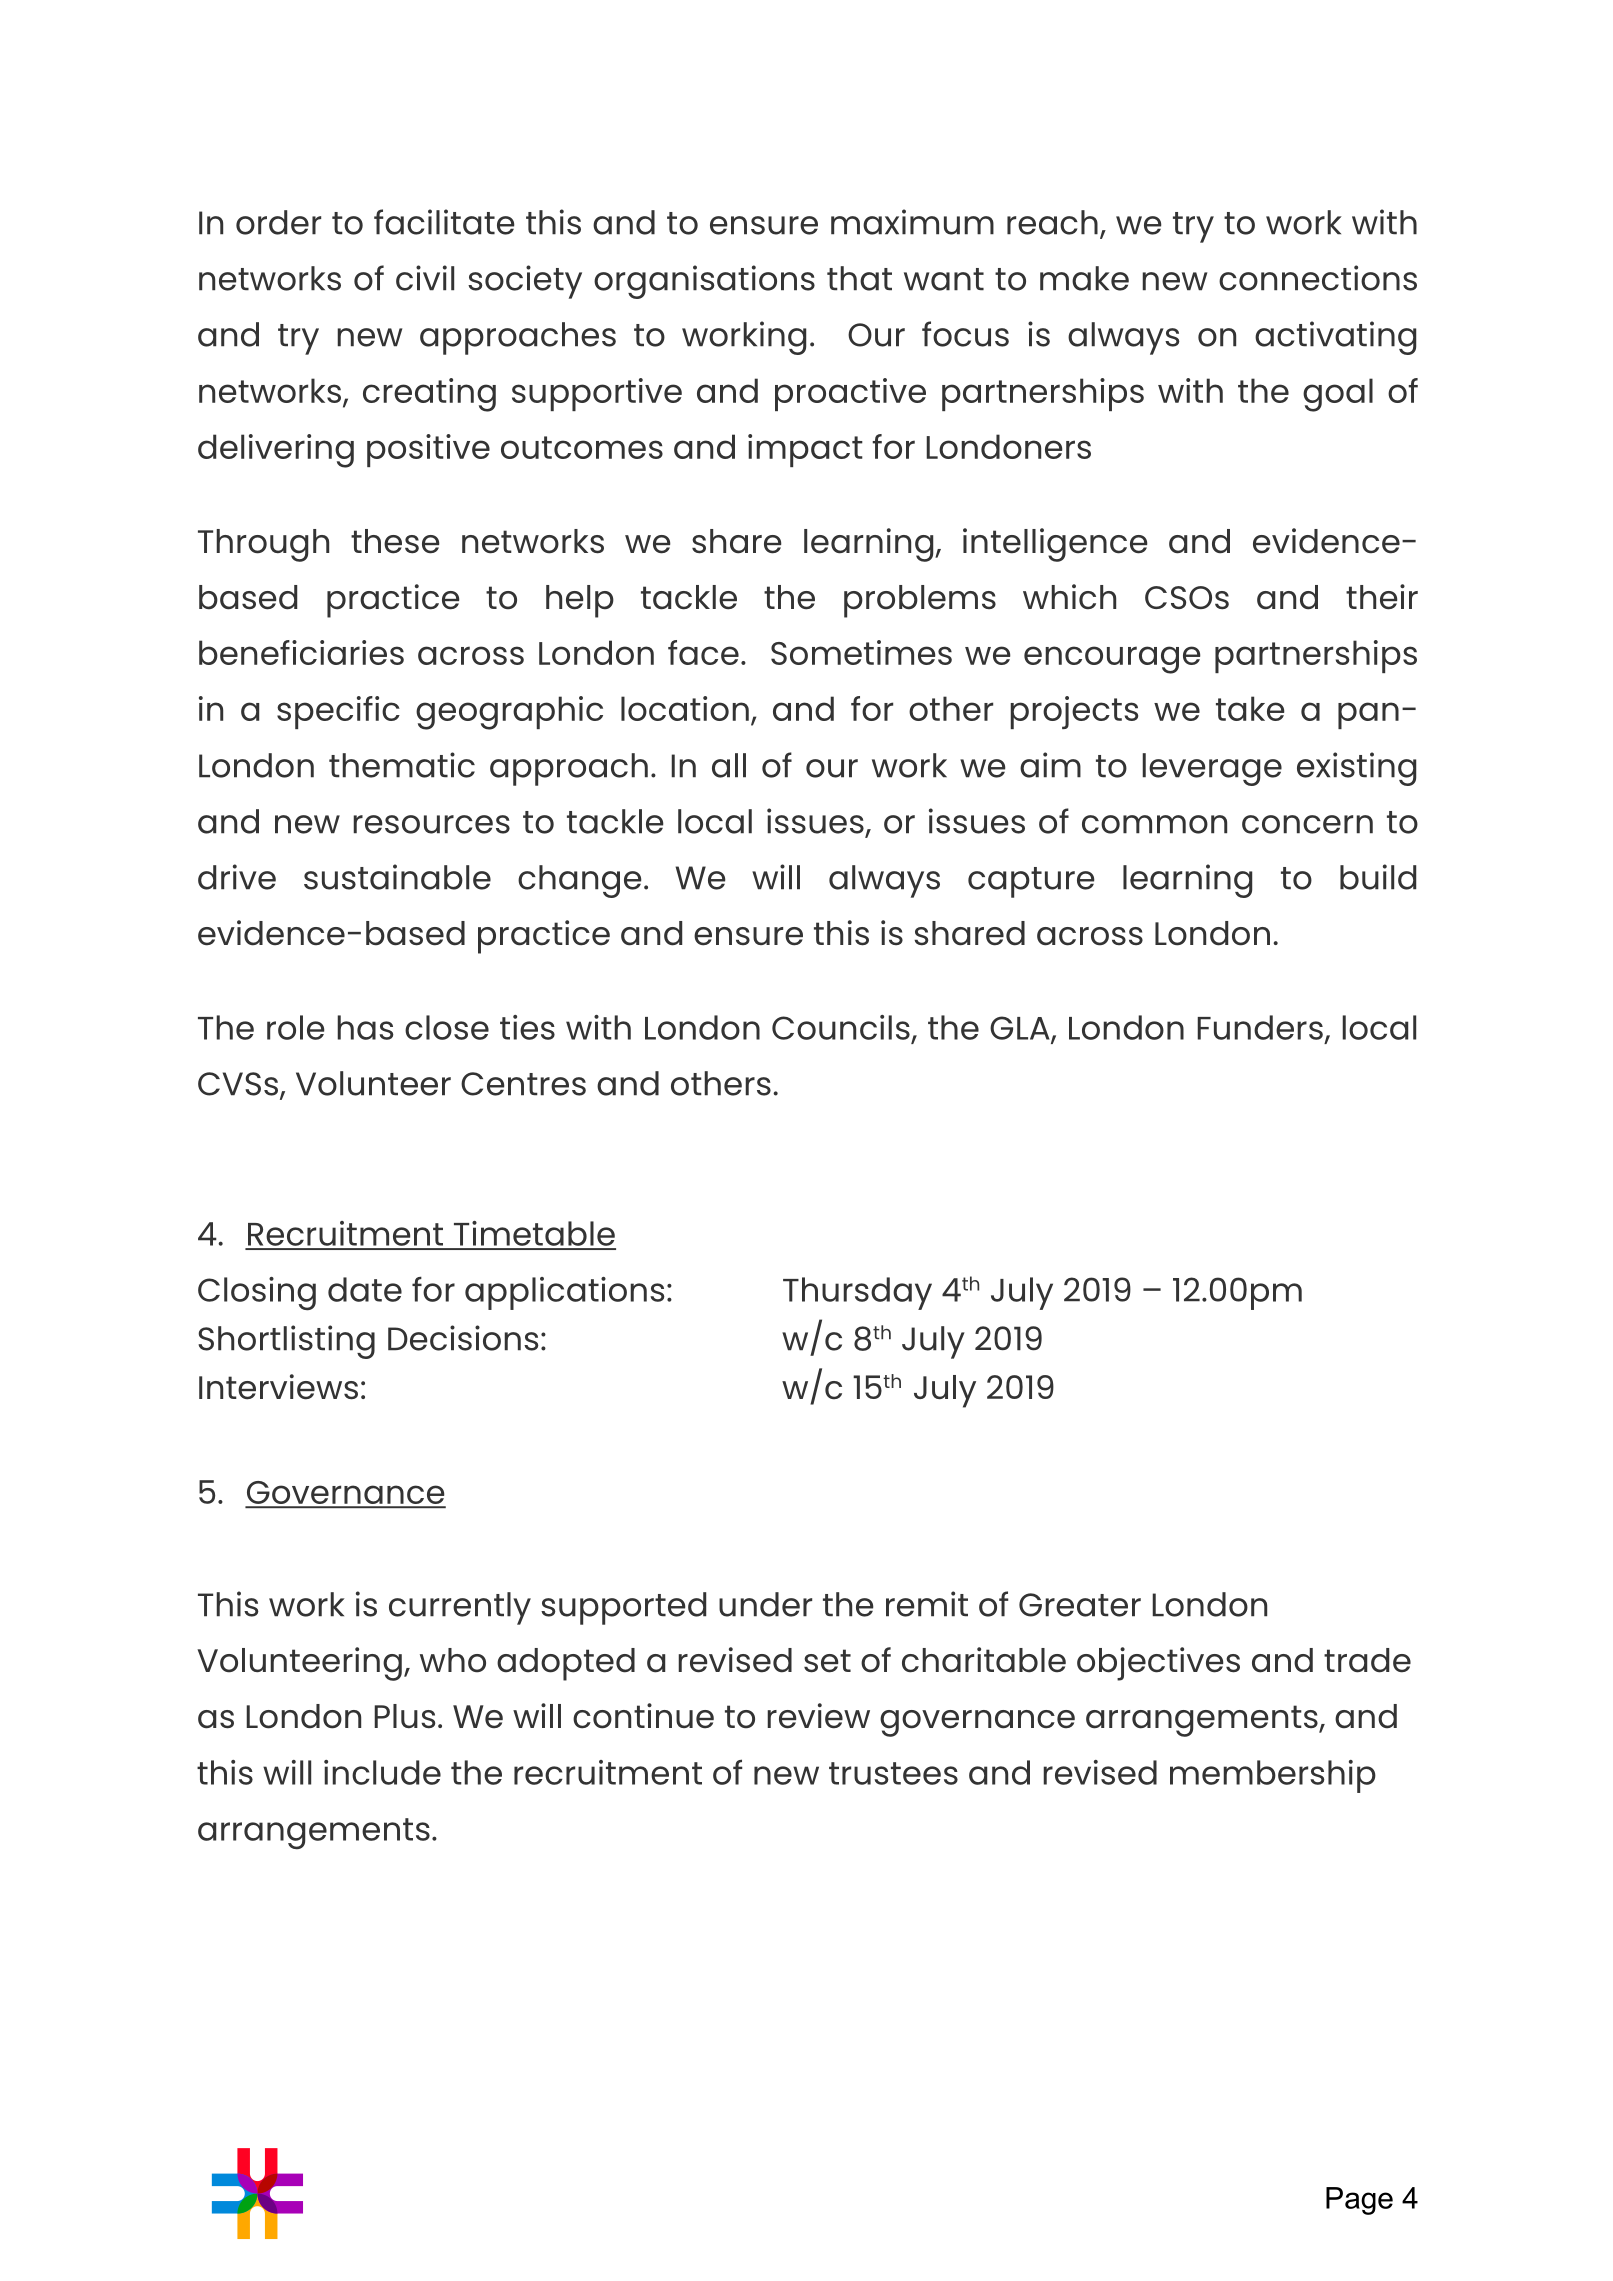  Describe the element at coordinates (1359, 2201) in the screenshot. I see `Page` at that location.
